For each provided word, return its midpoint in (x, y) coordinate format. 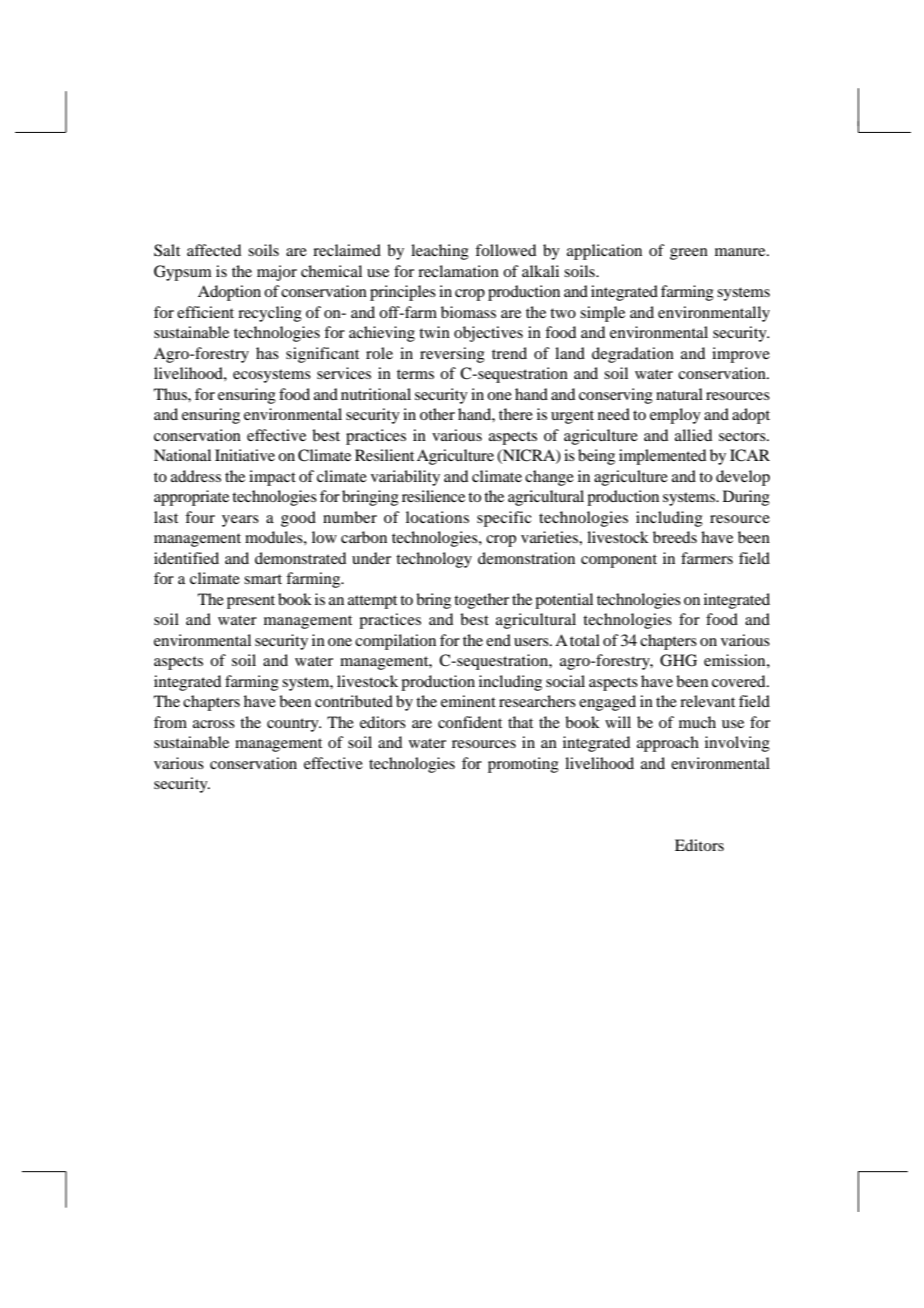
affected (214, 250)
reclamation (458, 271)
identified (186, 558)
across (214, 724)
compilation (395, 642)
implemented (662, 457)
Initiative (245, 455)
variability (405, 478)
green (689, 254)
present (251, 602)
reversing (452, 355)
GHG (678, 660)
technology (434, 560)
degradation (633, 355)
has (267, 353)
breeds (675, 537)
